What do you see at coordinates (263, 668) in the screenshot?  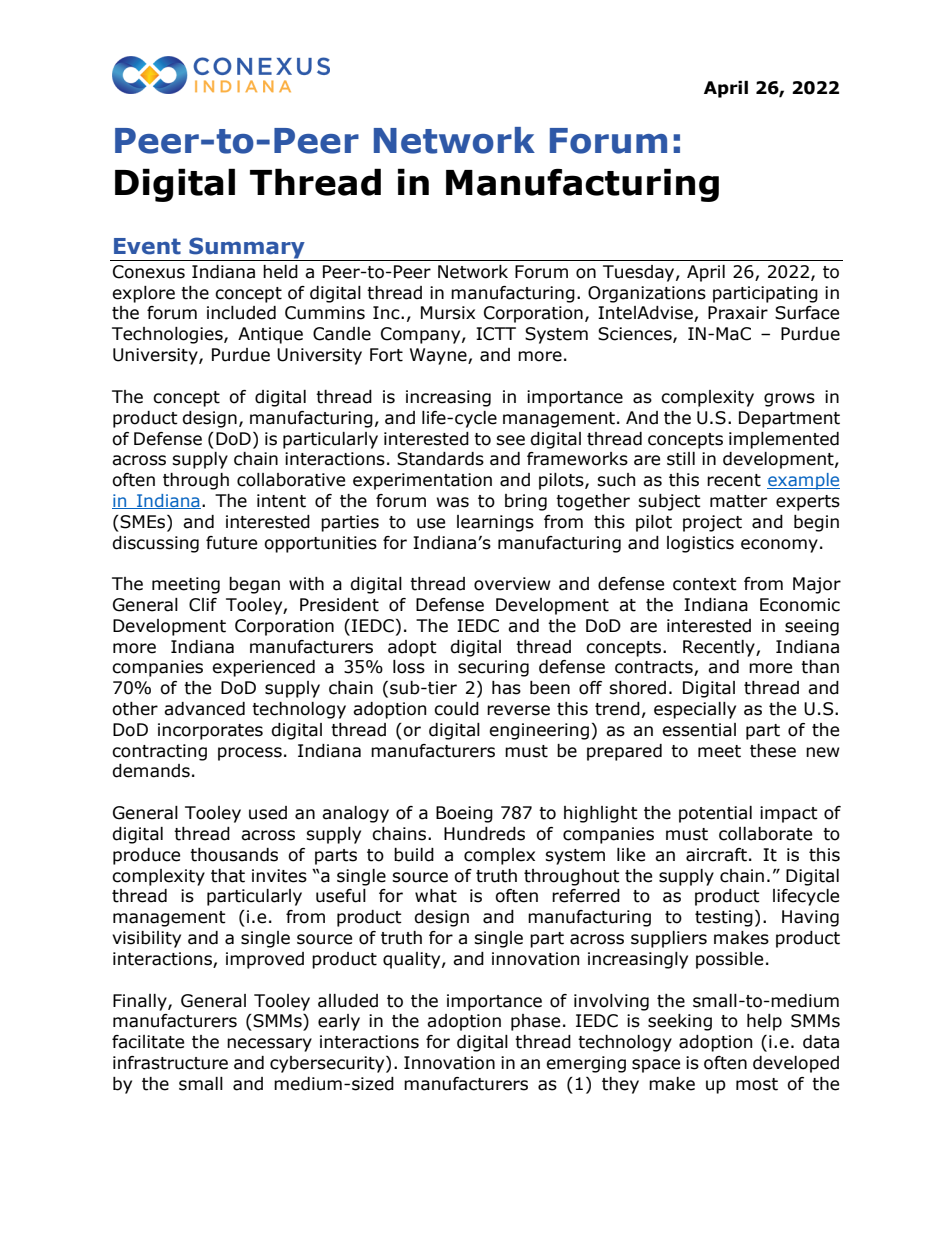 I see `experienced` at bounding box center [263, 668].
